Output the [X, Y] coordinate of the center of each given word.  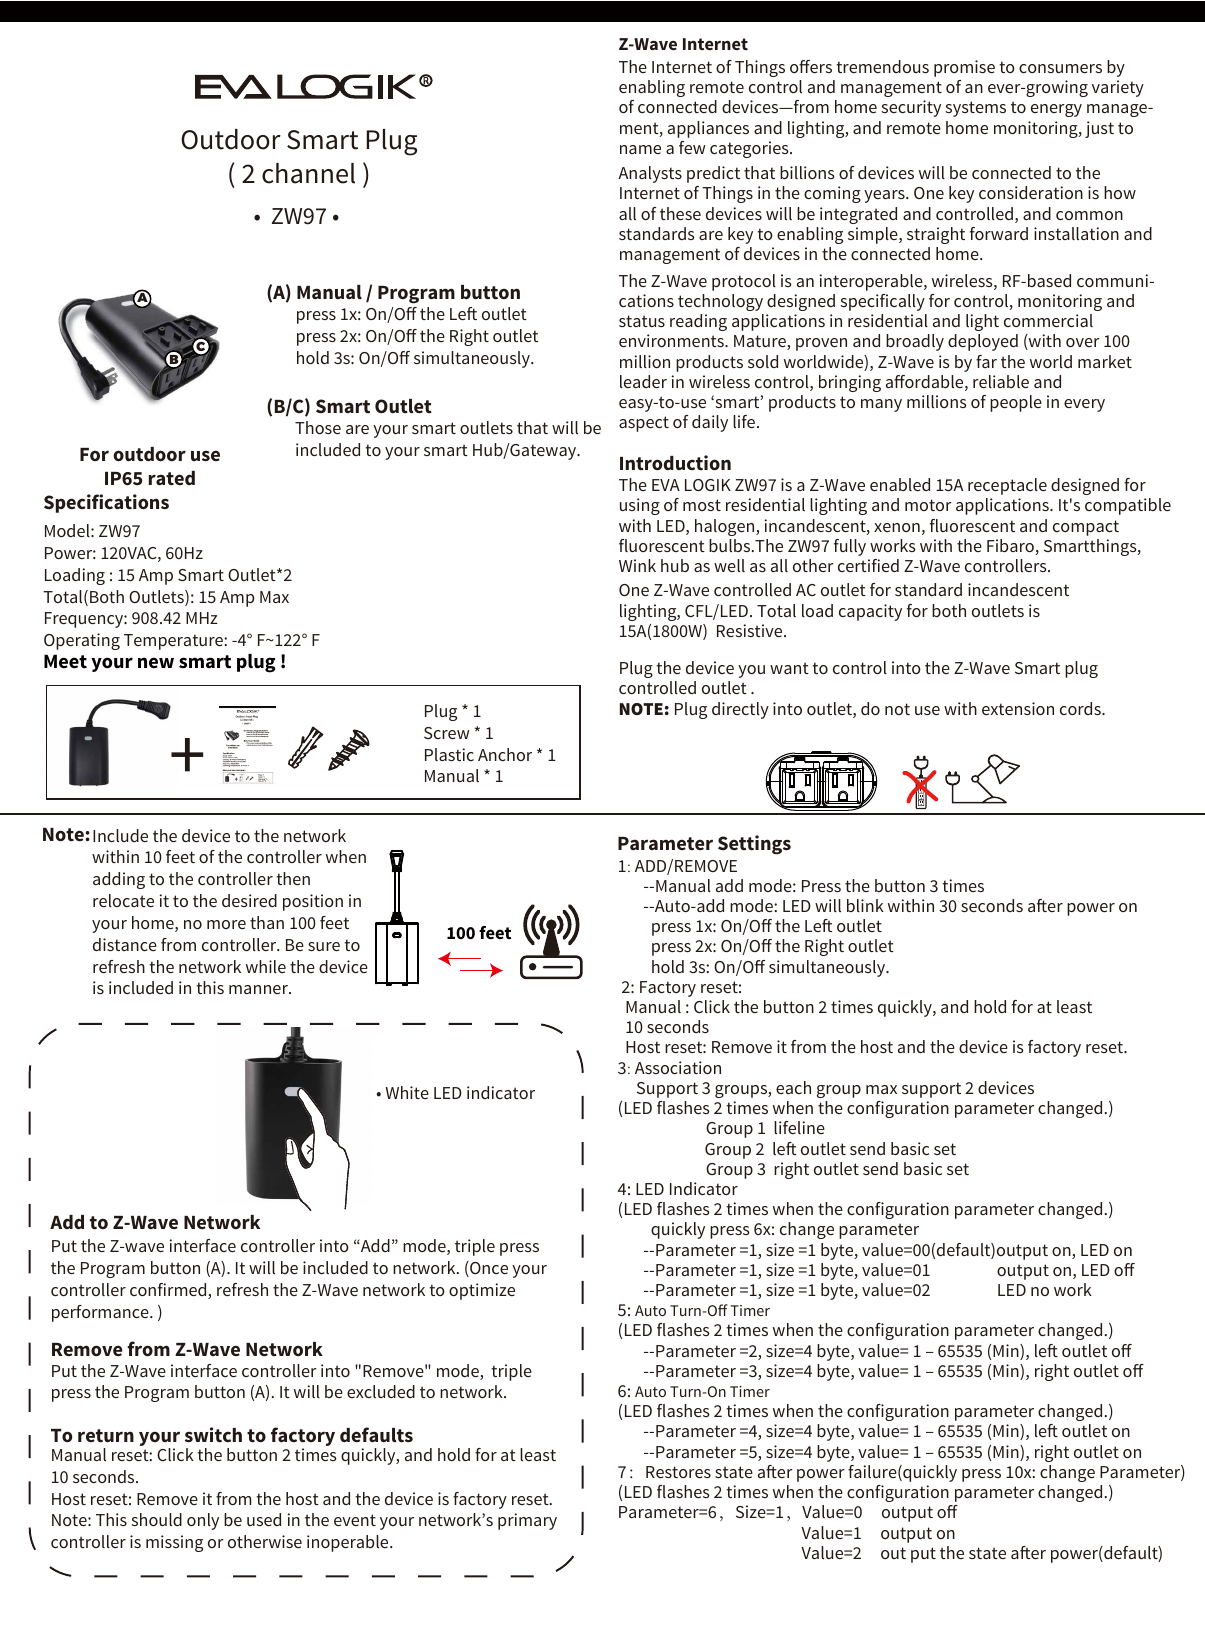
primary [527, 1521]
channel [308, 173]
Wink [637, 565]
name [640, 149]
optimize [482, 1291]
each [793, 1087]
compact [1086, 528]
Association [678, 1067]
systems [976, 109]
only [203, 1521]
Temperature [174, 642]
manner [259, 989]
